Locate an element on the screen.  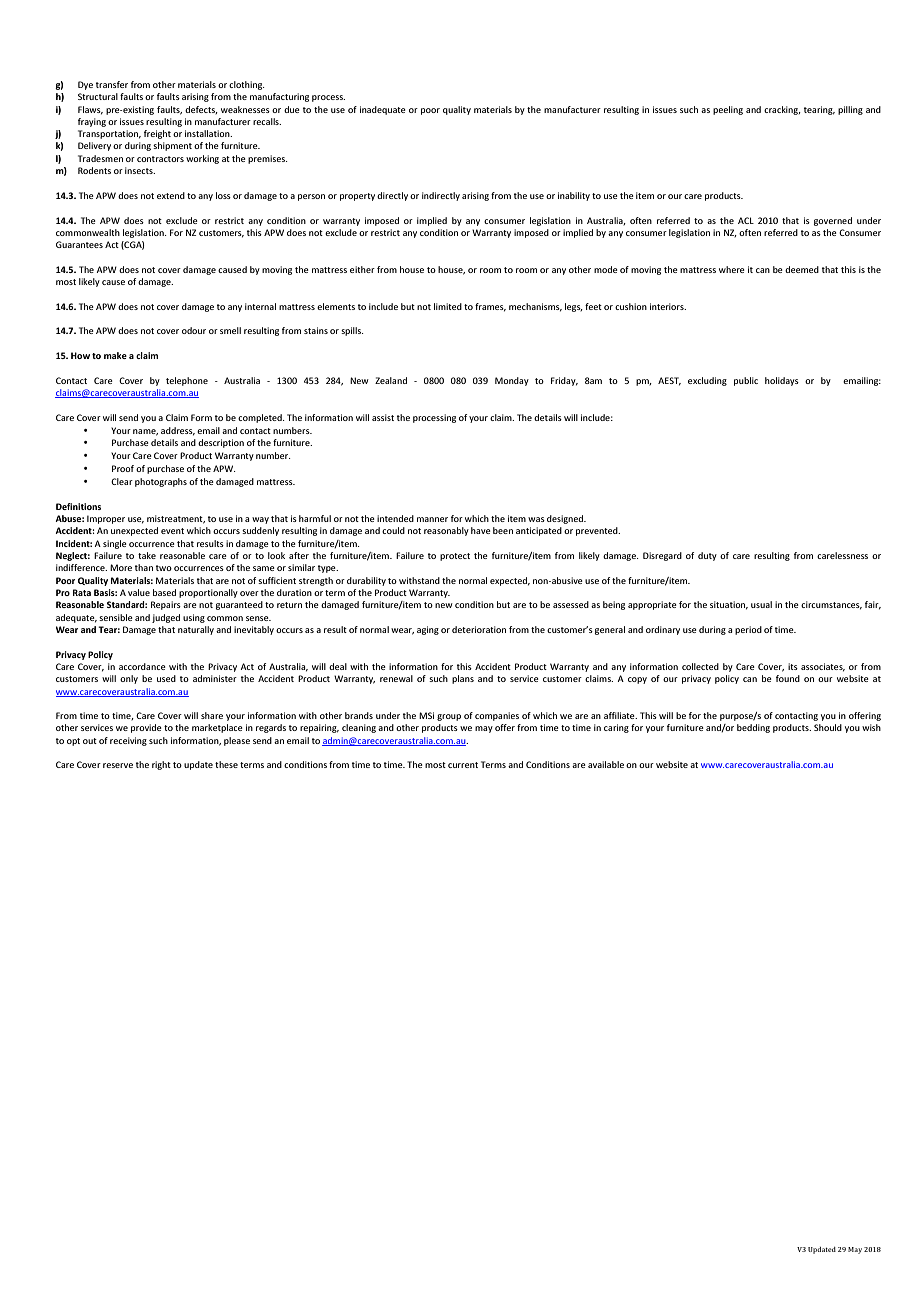
assist is located at coordinates (383, 417).
